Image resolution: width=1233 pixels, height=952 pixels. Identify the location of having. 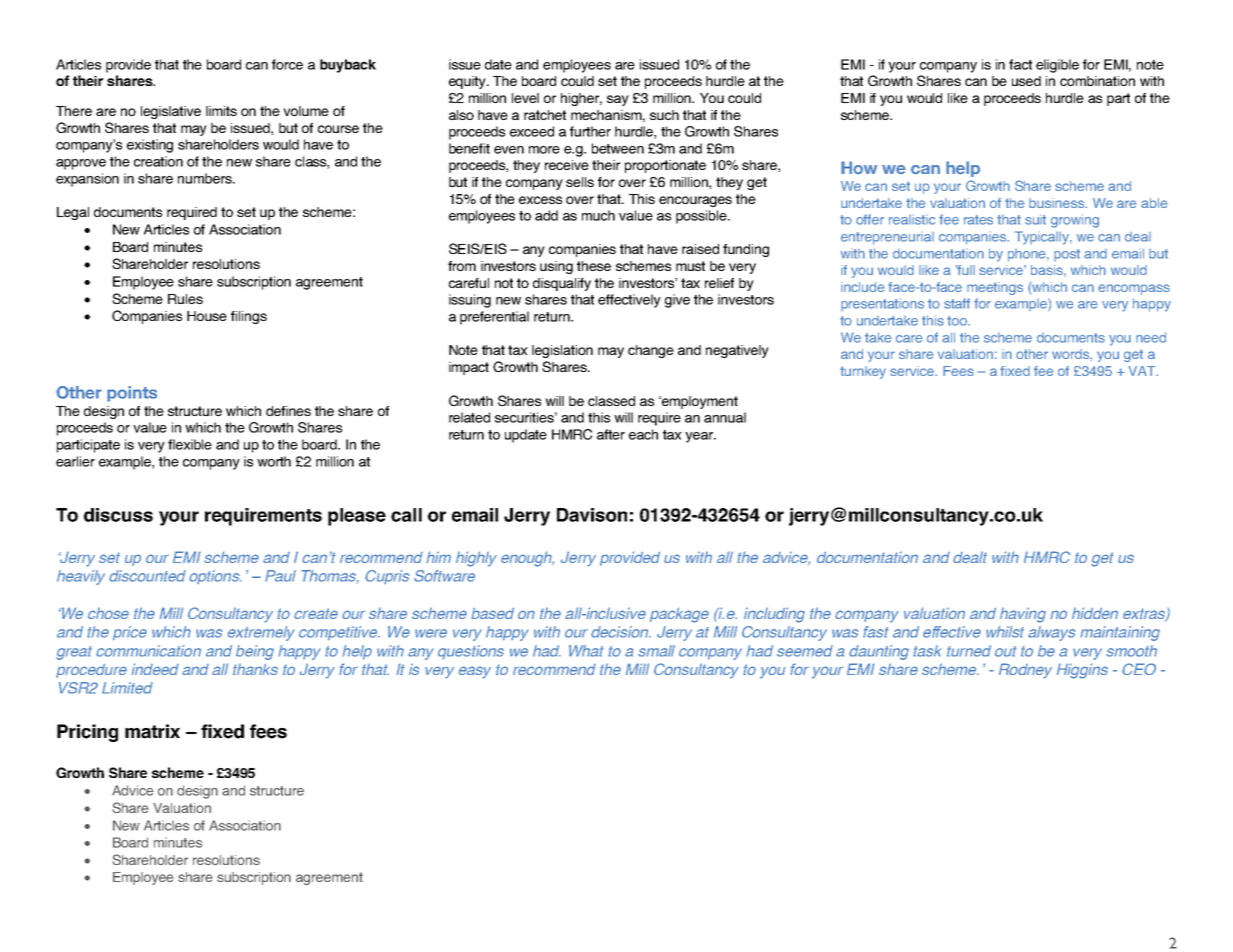
(1023, 615).
